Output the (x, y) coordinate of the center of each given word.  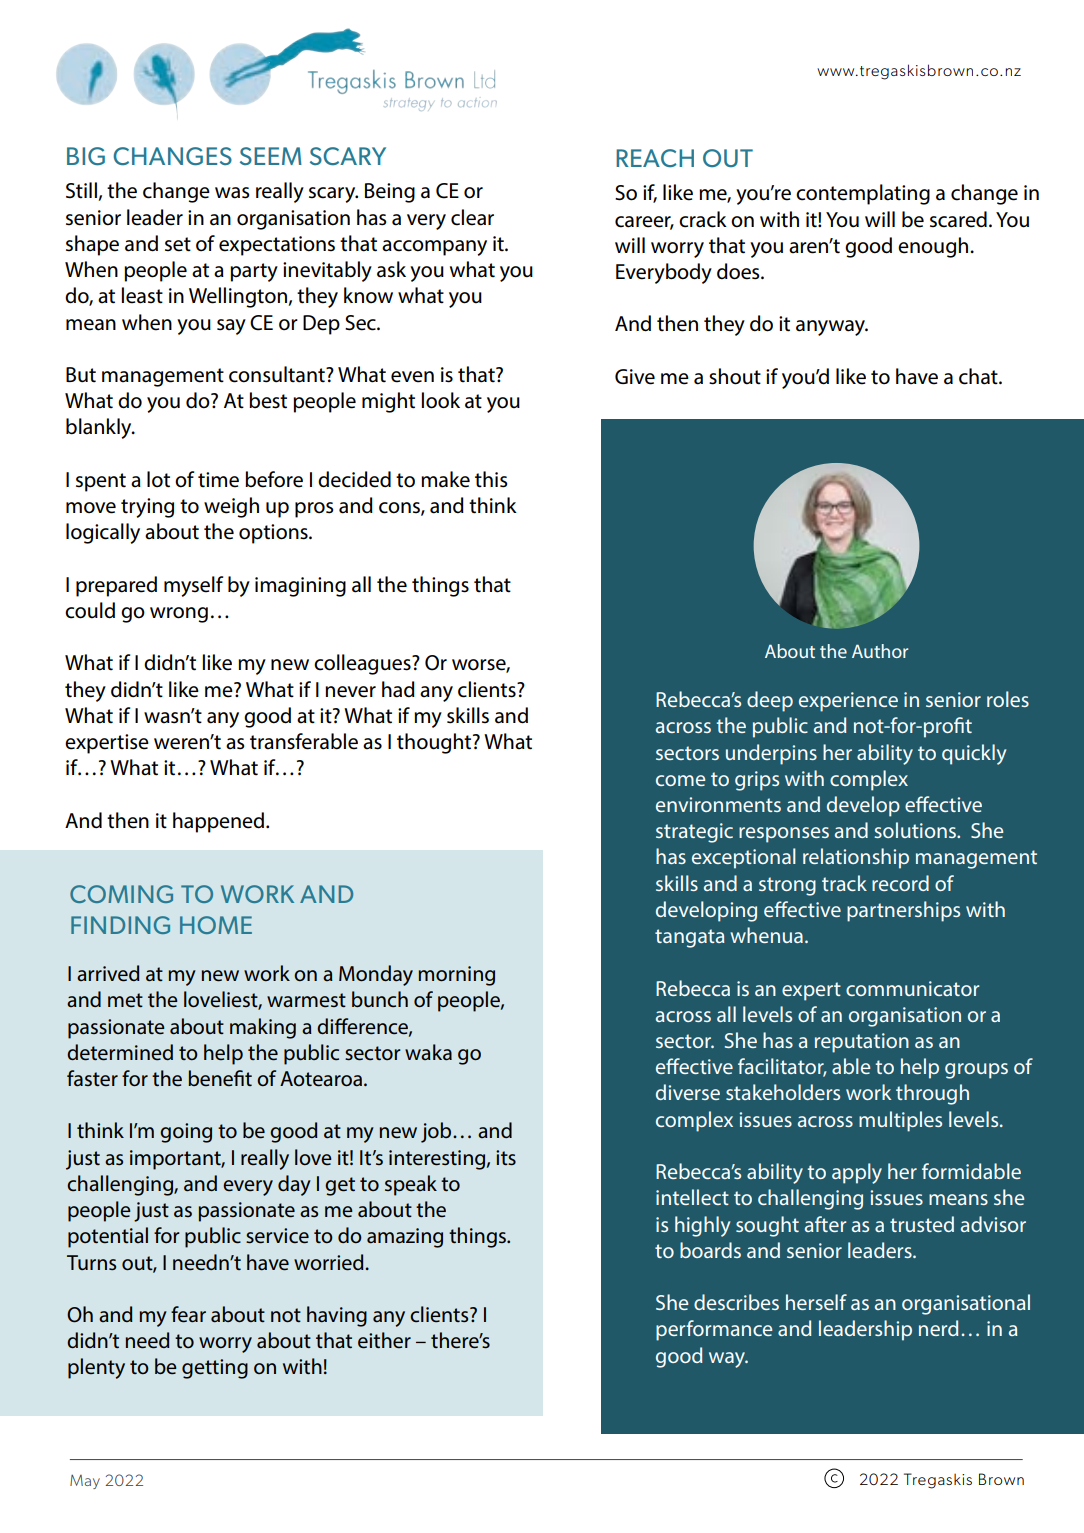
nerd (938, 1328)
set (178, 244)
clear (472, 217)
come (680, 780)
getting (215, 1369)
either (384, 1340)
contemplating (863, 194)
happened (220, 822)
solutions (916, 830)
